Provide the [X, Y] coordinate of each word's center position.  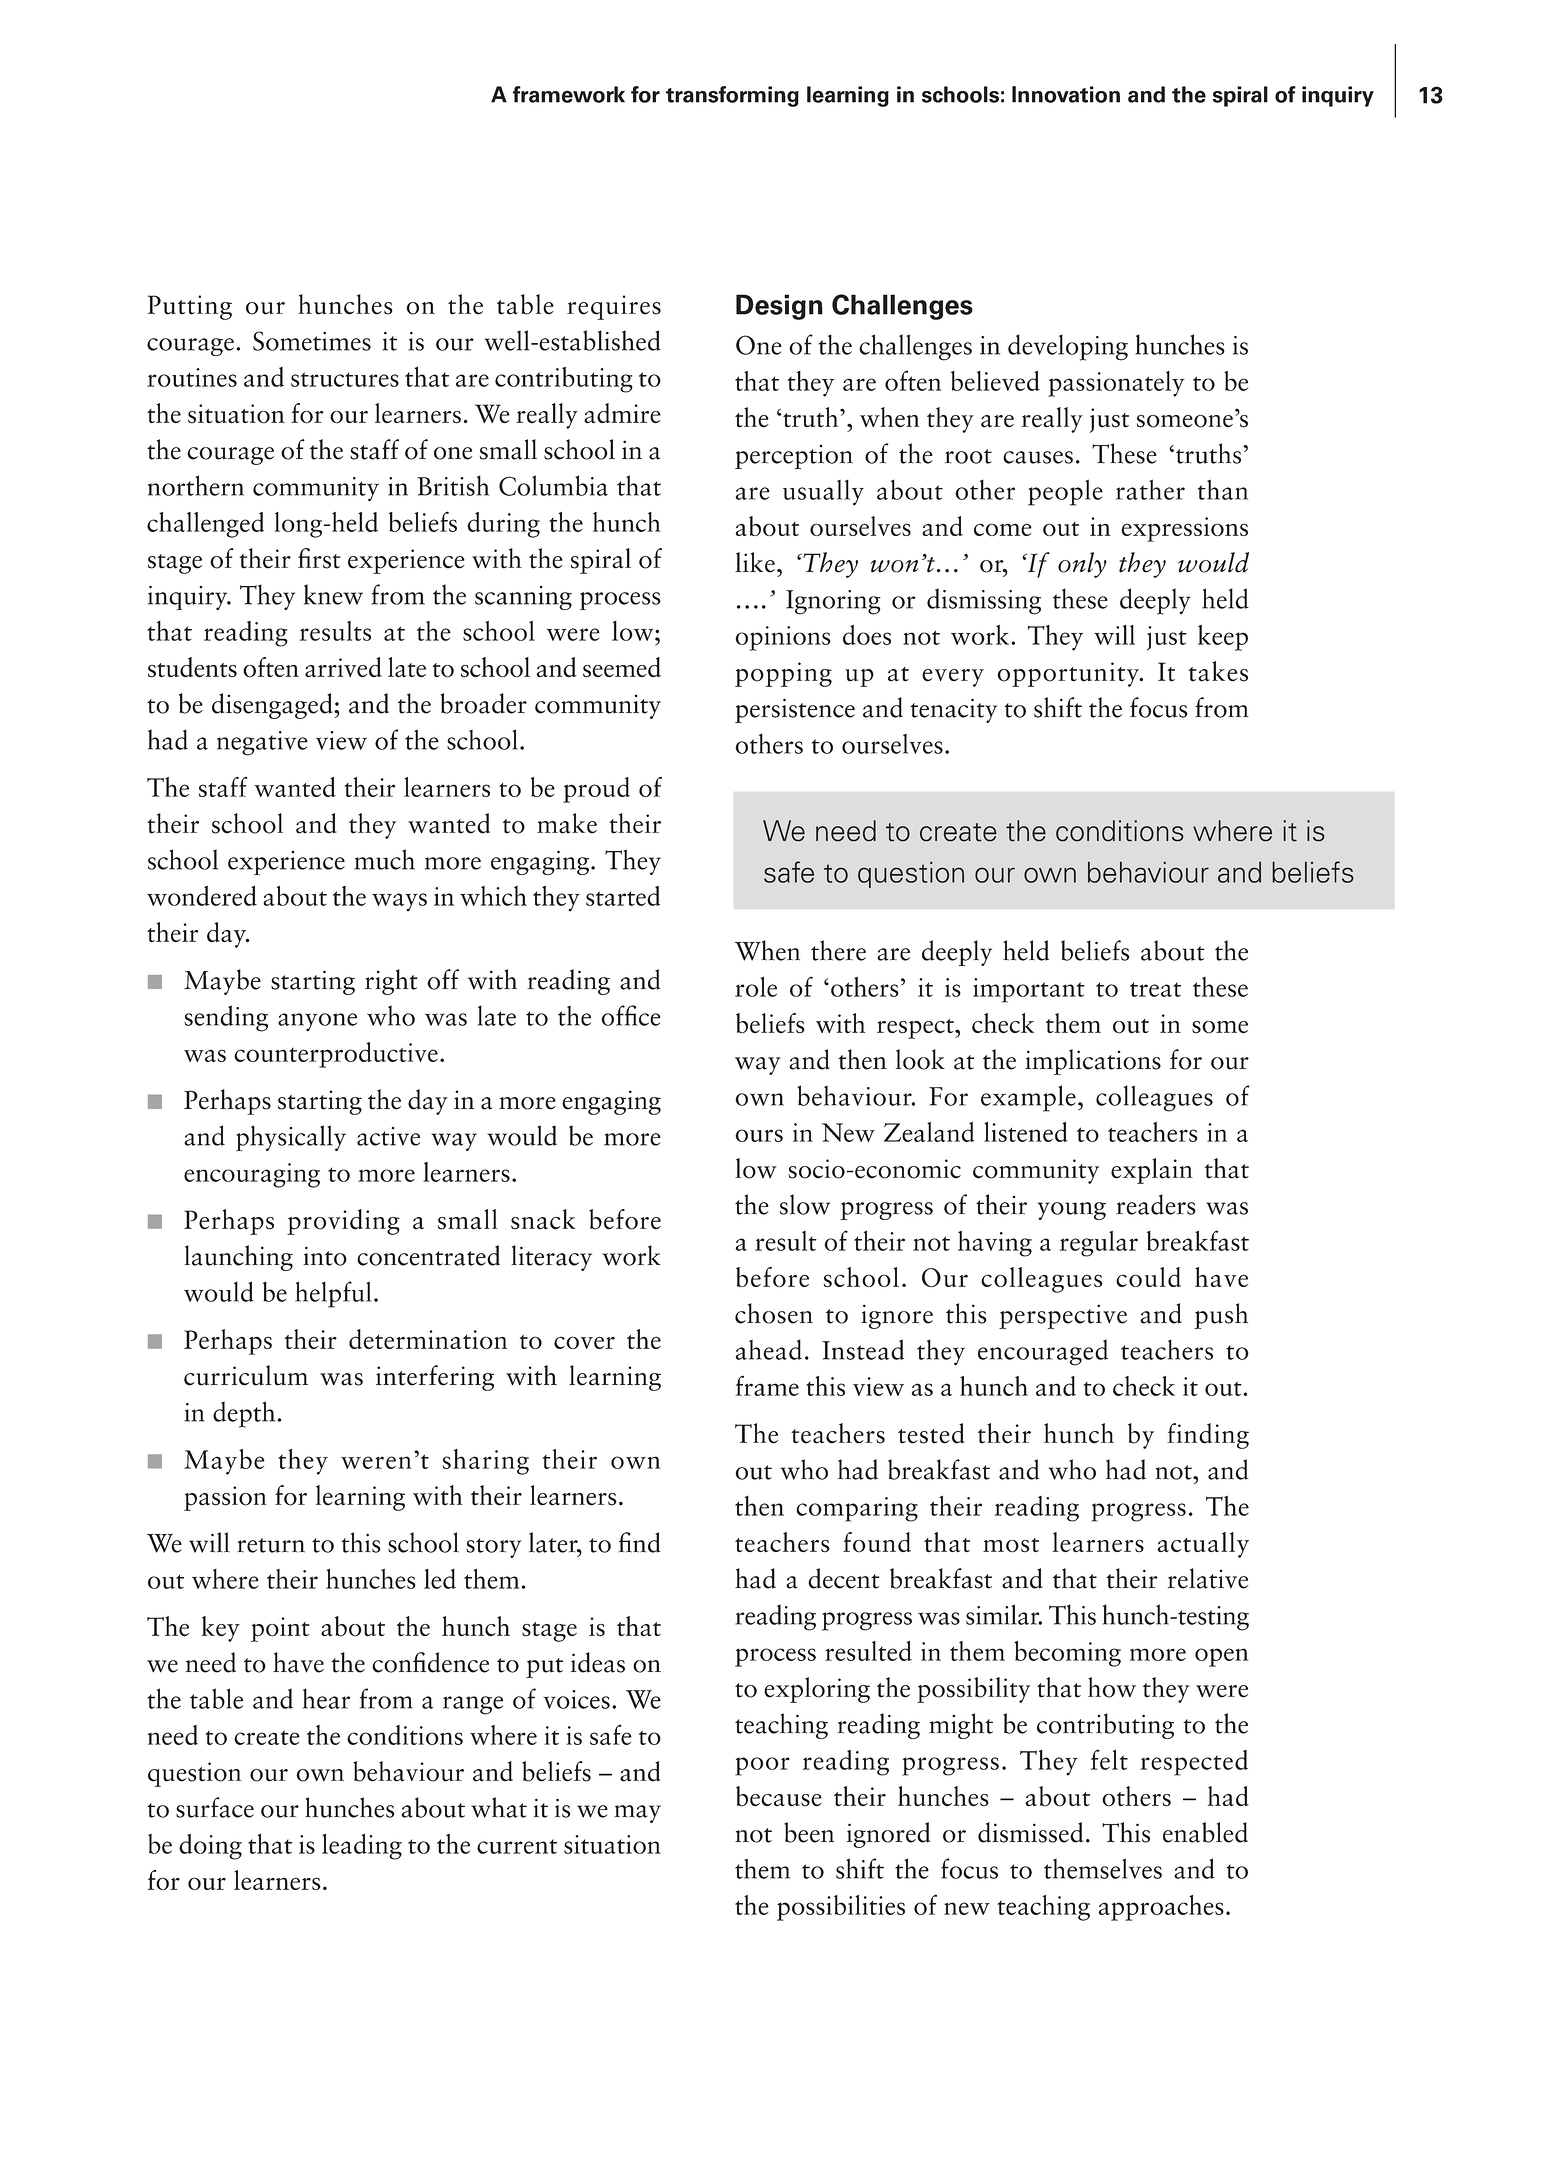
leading [362, 1847]
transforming [732, 96]
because [779, 1796]
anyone [317, 1022]
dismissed [1031, 1832]
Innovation [1066, 94]
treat [1155, 989]
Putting [189, 307]
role [756, 987]
